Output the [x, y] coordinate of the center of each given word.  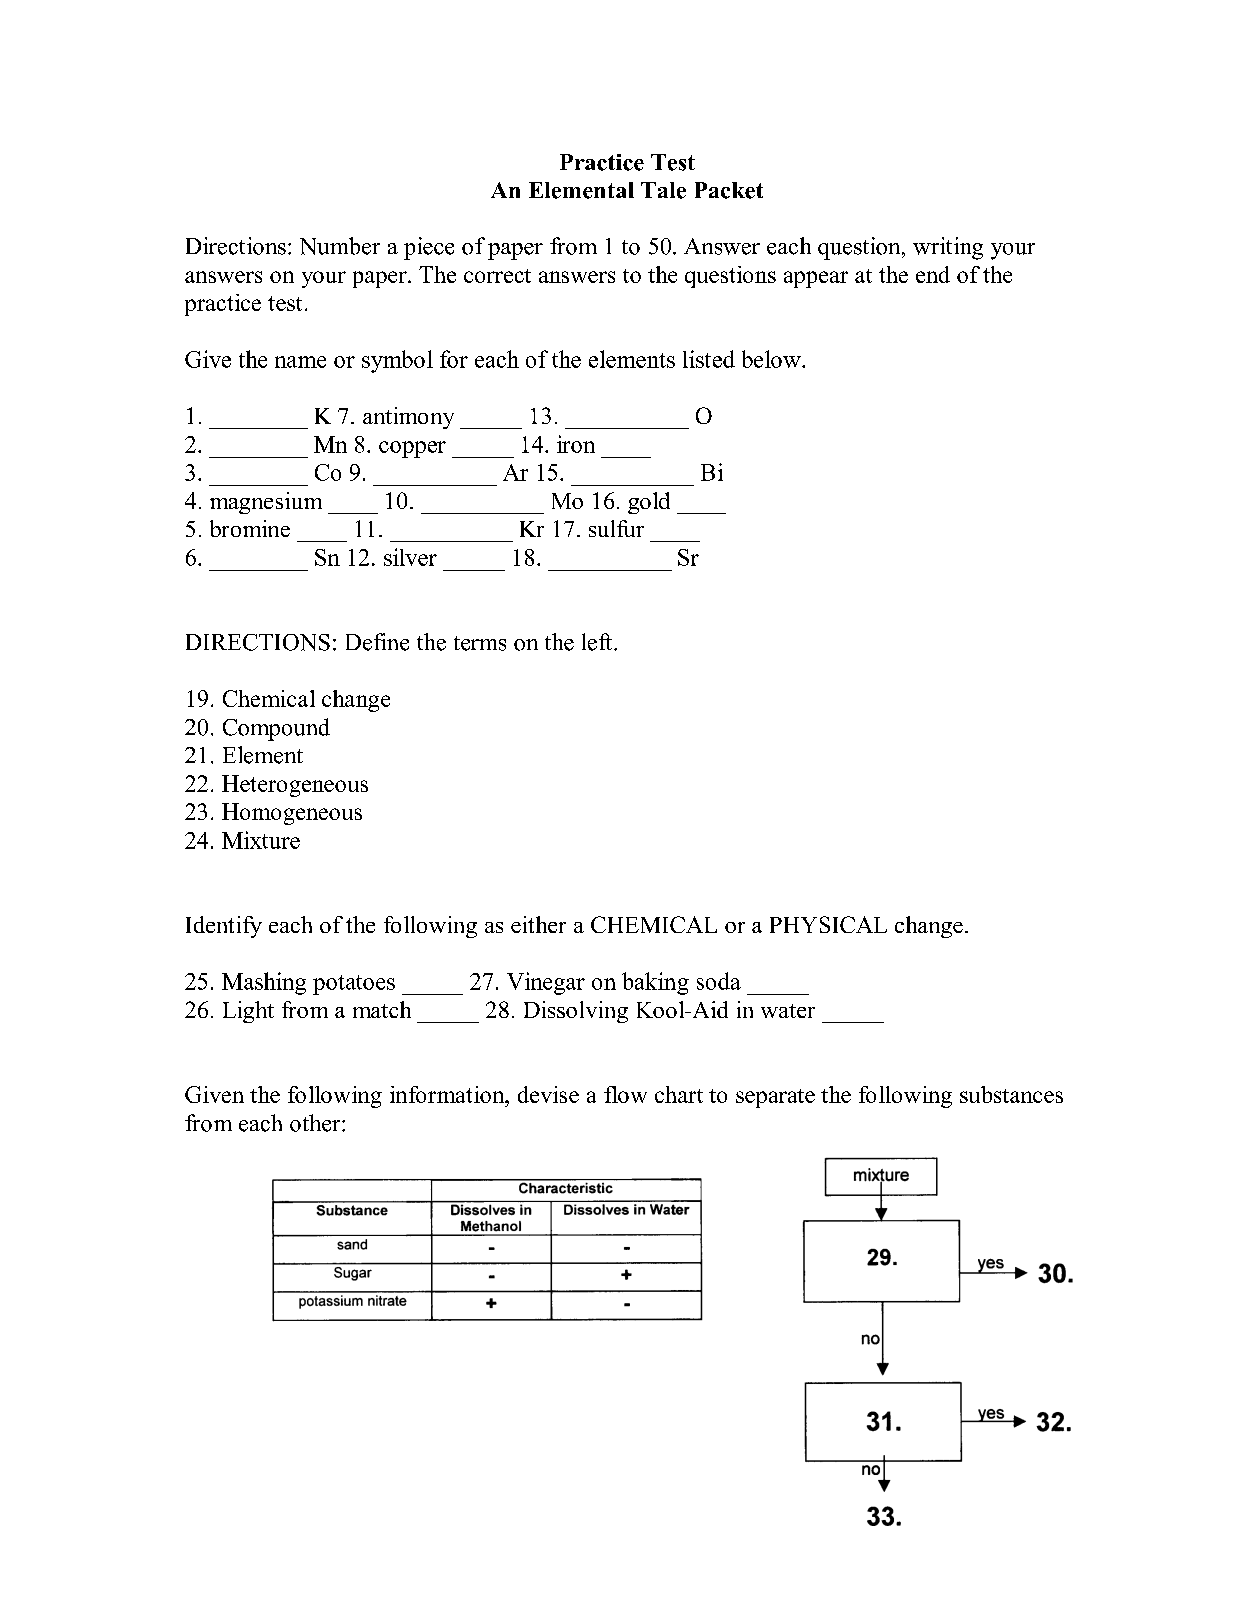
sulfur [616, 528]
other [316, 1123]
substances [1011, 1094]
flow [625, 1094]
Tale [663, 190]
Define [377, 642]
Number [340, 246]
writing [948, 248]
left [598, 642]
